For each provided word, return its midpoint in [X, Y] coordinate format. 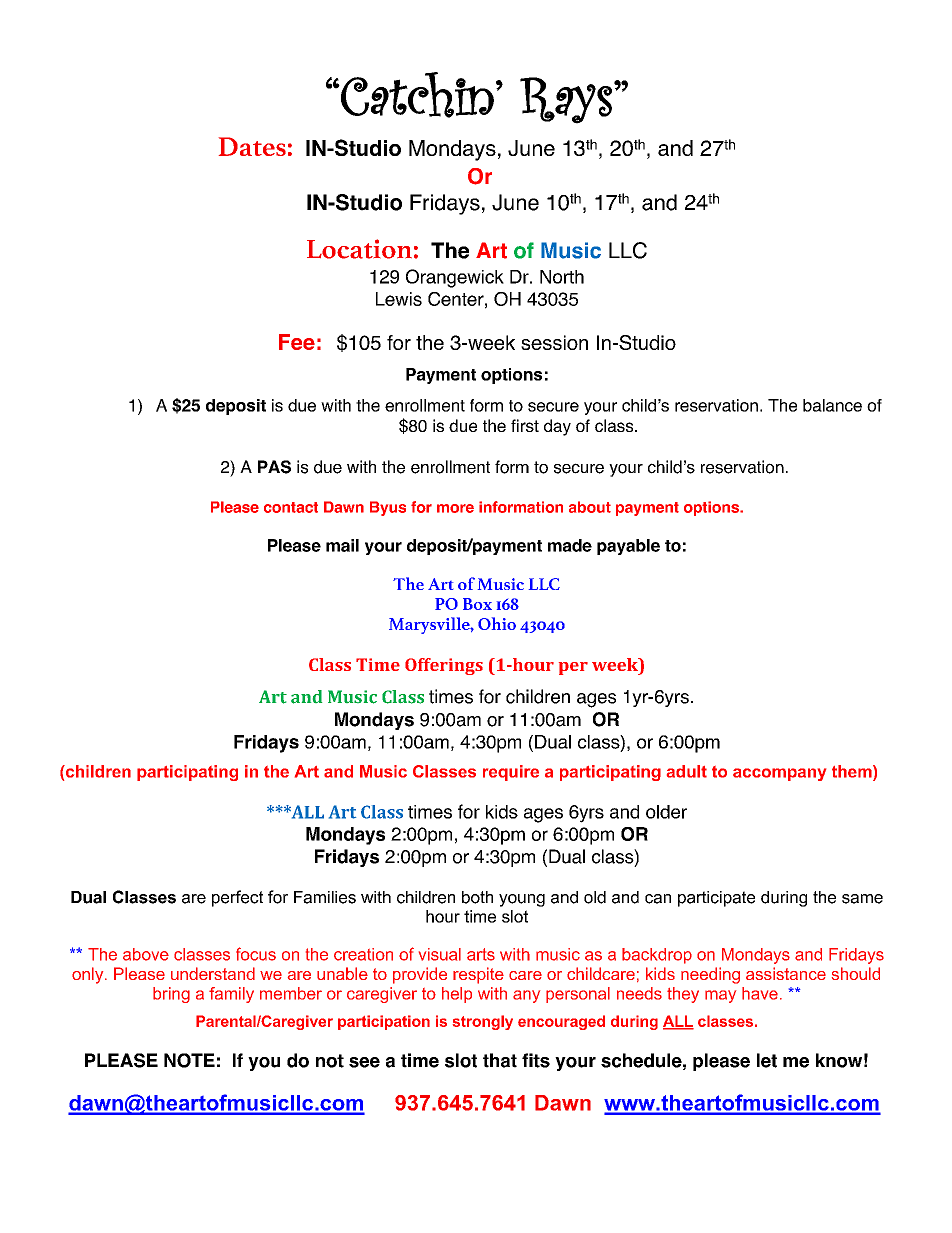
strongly [483, 1022]
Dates [252, 146]
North [562, 277]
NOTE [189, 1060]
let [767, 1060]
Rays [566, 100]
